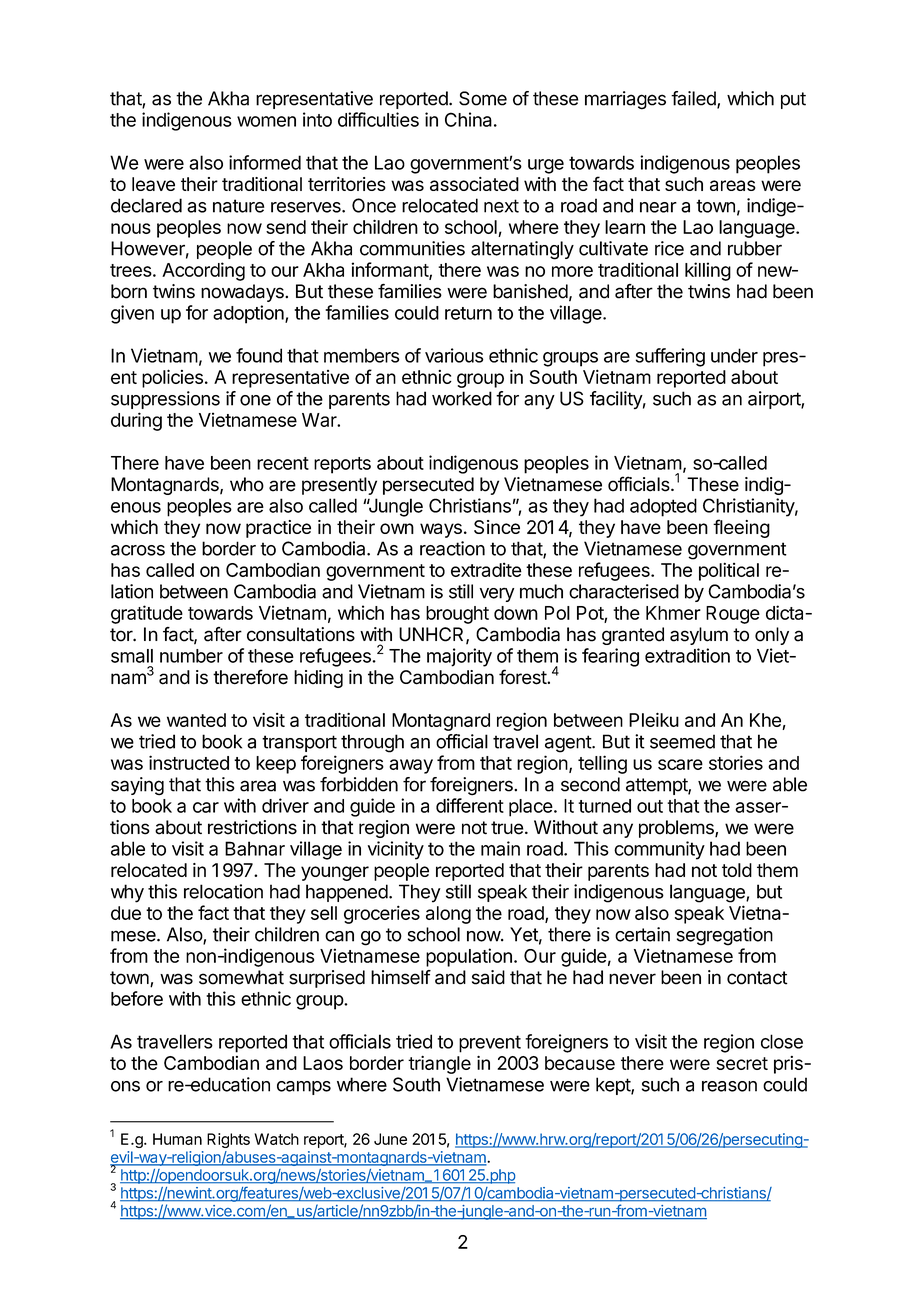 The width and height of the screenshot is (924, 1308). Describe the element at coordinates (439, 1065) in the screenshot. I see `triangle` at that location.
